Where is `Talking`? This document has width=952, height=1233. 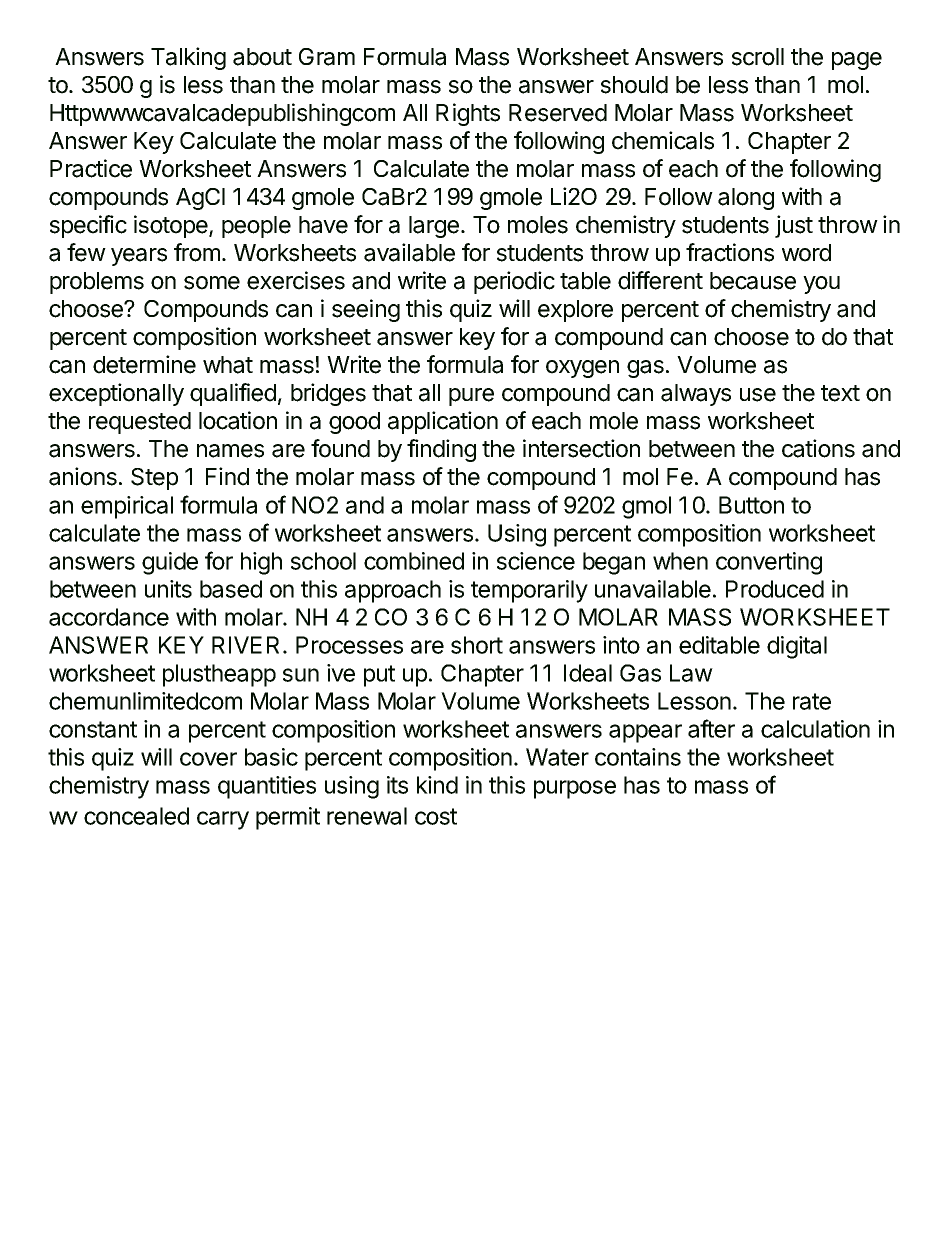 Talking is located at coordinates (188, 58).
